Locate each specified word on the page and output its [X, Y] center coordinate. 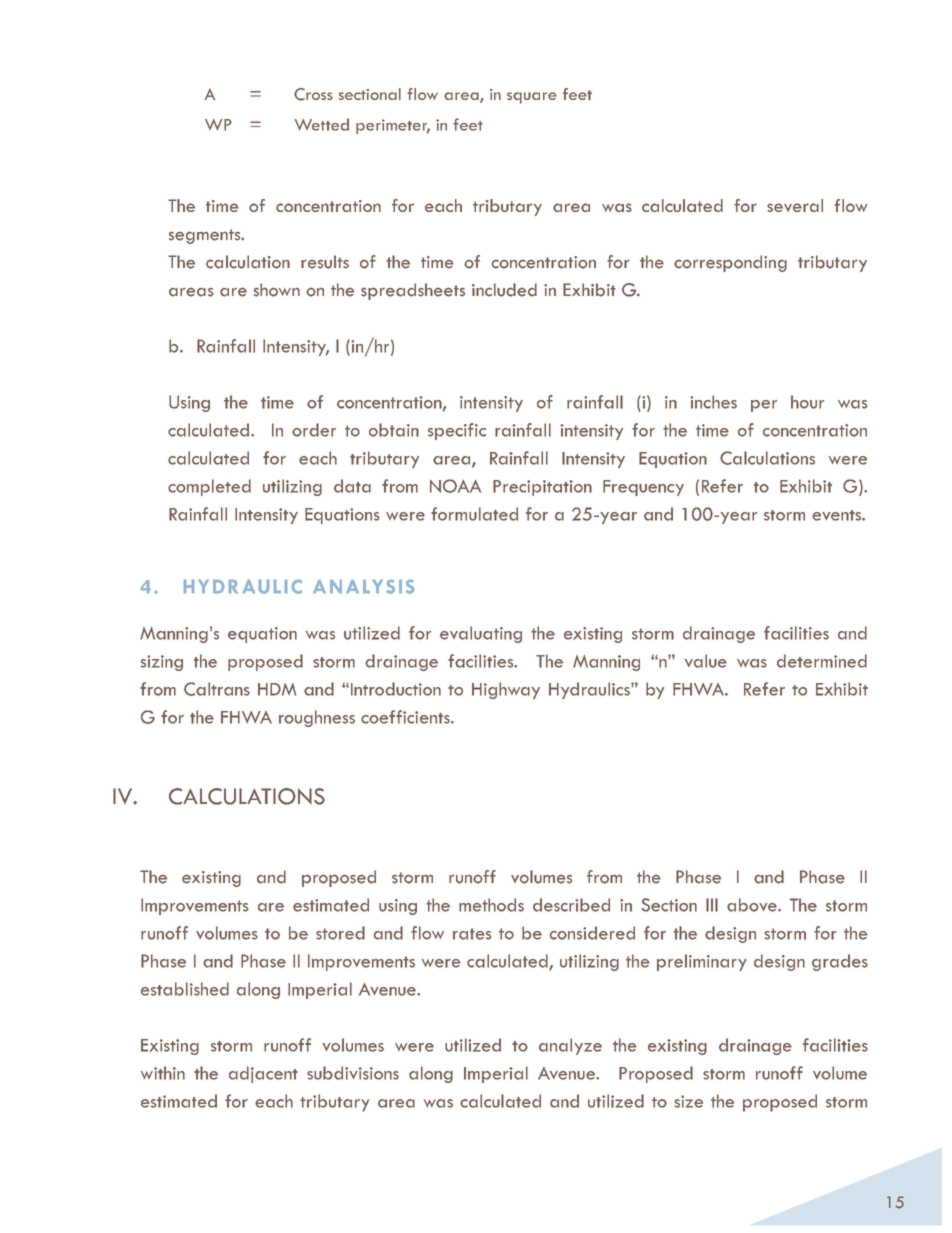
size [688, 1101]
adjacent [263, 1074]
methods [491, 905]
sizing [162, 663]
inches [713, 402]
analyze [570, 1046]
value [706, 661]
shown [277, 290]
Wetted [322, 124]
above [753, 905]
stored [340, 933]
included [504, 290]
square [531, 98]
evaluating [481, 634]
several [795, 205]
